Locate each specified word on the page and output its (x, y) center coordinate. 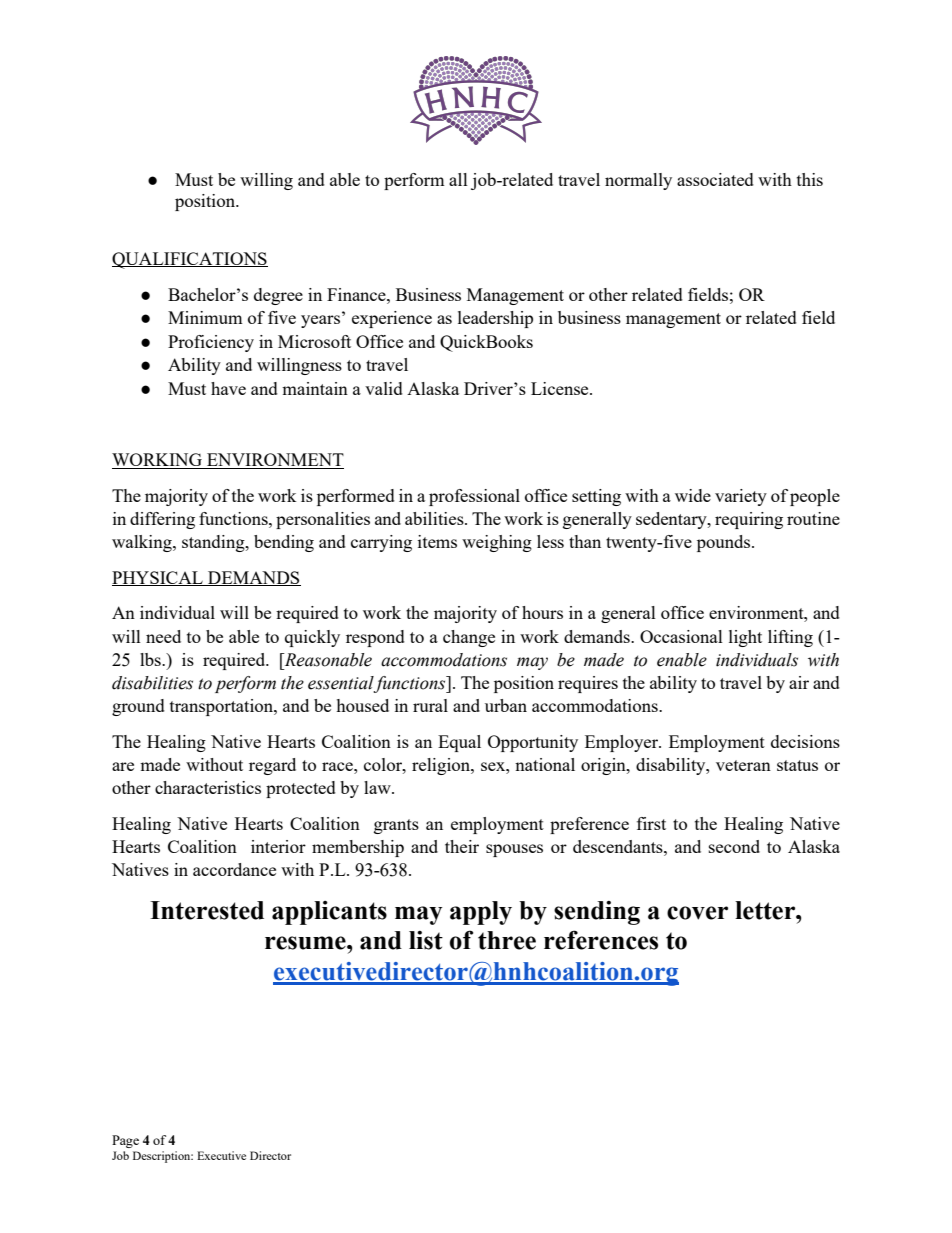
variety (741, 497)
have (228, 388)
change (469, 638)
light (745, 638)
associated (715, 179)
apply (481, 913)
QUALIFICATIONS (190, 260)
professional (474, 497)
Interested (207, 910)
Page (125, 1141)
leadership (495, 319)
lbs (151, 659)
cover (697, 913)
